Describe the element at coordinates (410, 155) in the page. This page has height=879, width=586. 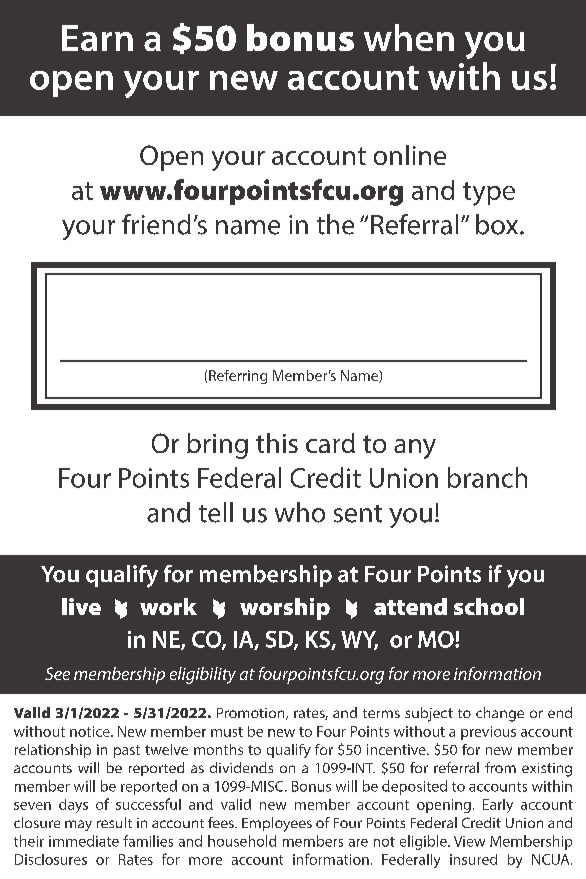
I see `online` at that location.
